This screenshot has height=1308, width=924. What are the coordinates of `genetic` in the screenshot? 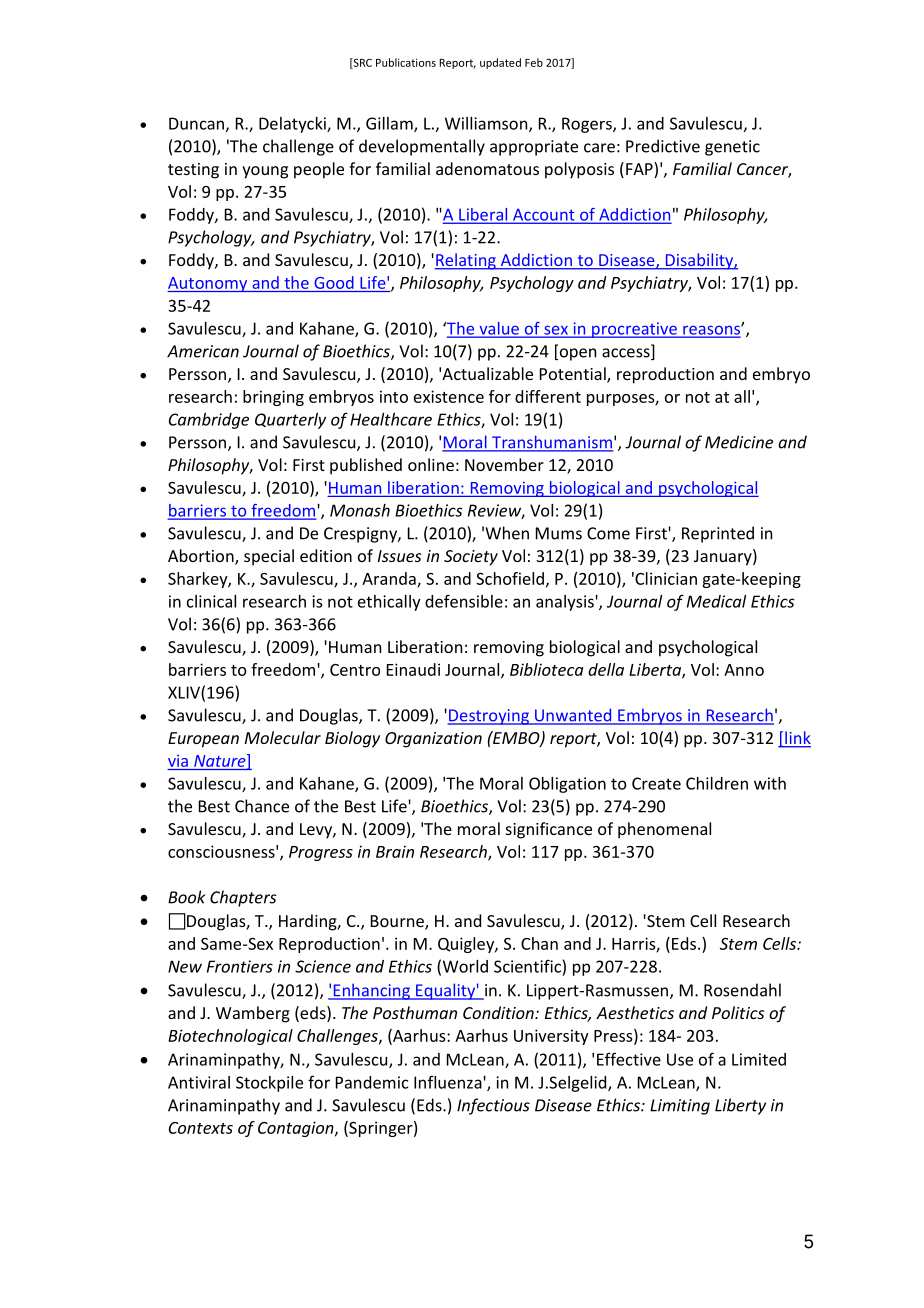 It's located at (732, 148).
